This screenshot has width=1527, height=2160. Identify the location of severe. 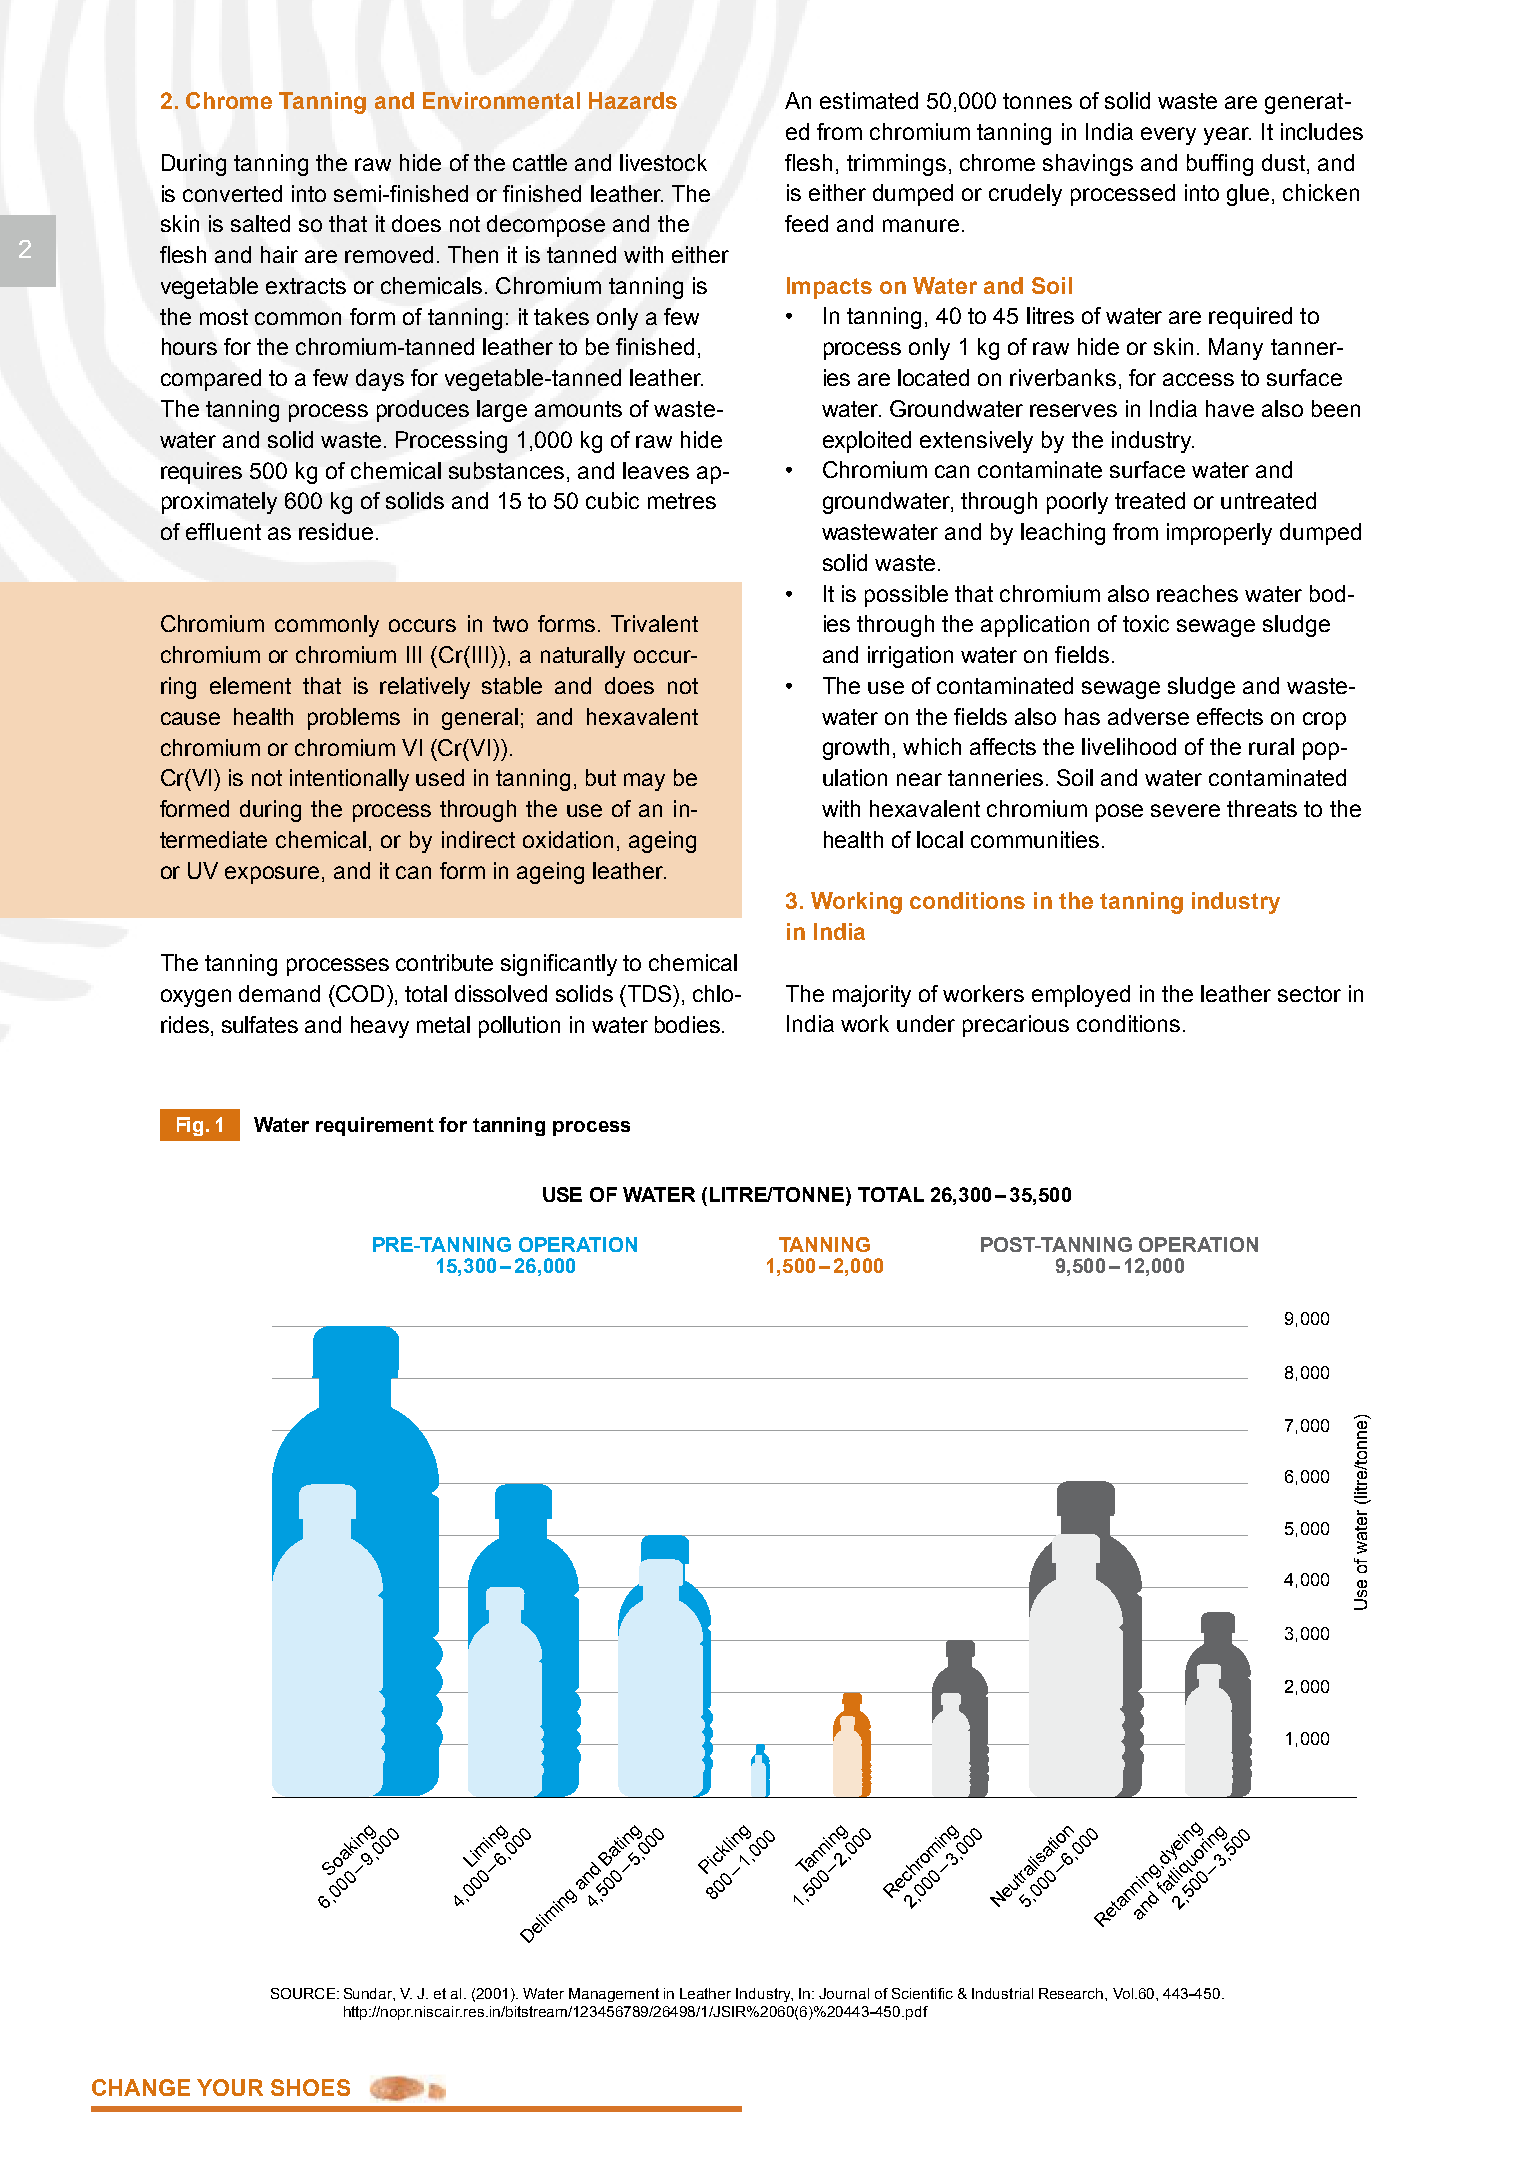
(1185, 810).
